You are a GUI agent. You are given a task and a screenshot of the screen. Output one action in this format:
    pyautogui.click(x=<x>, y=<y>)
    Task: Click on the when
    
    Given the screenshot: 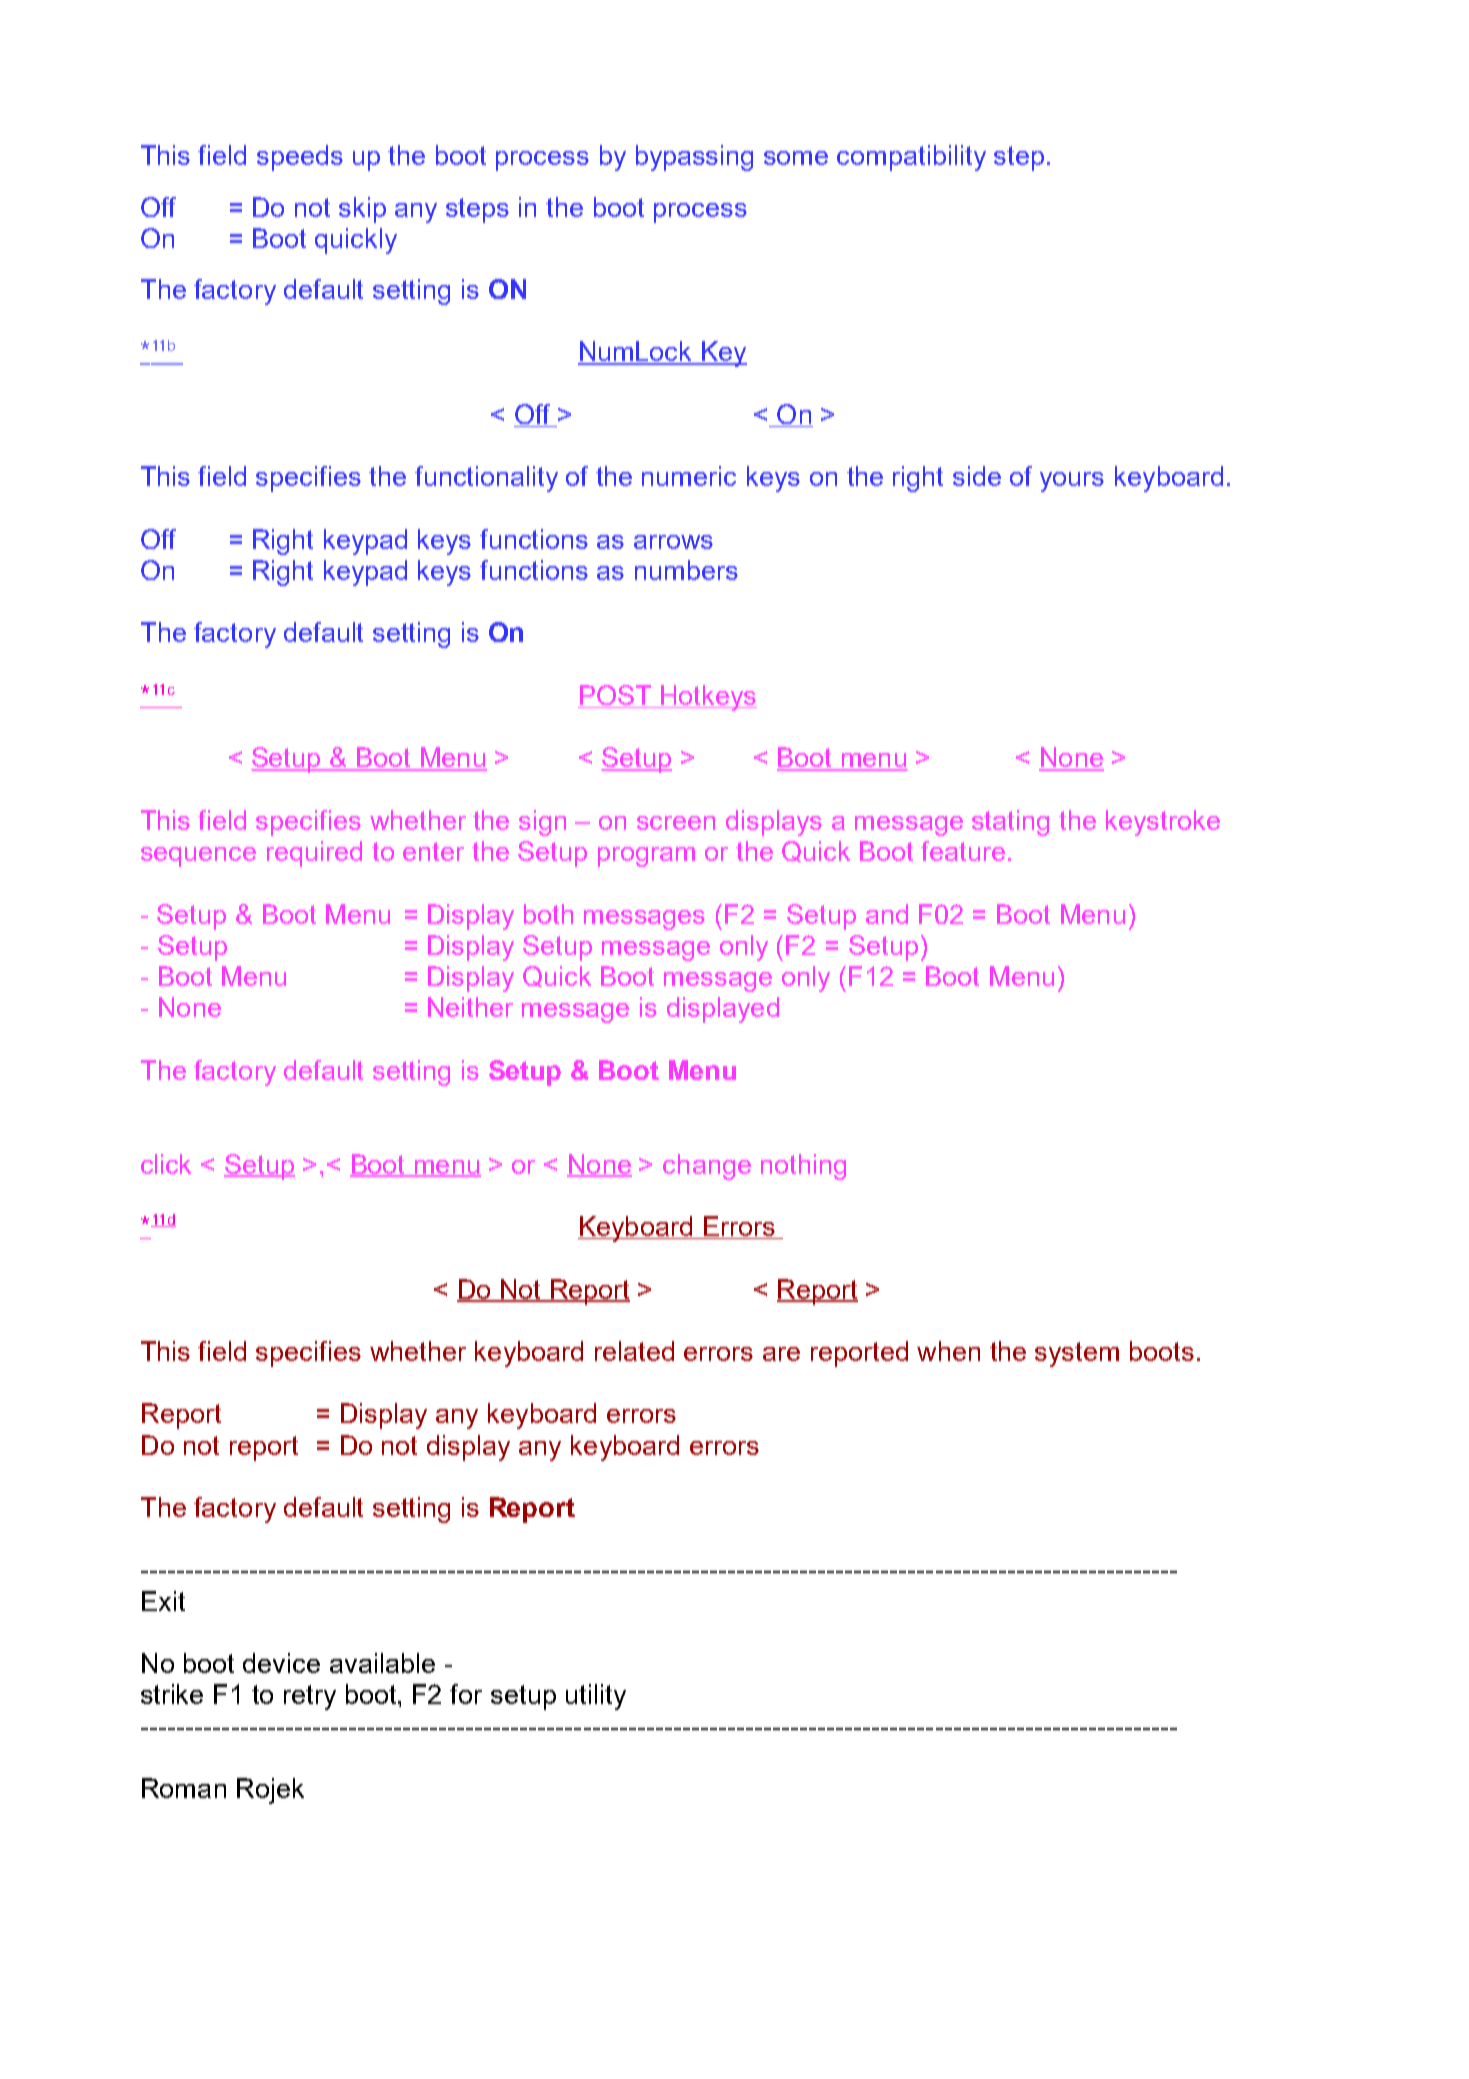 What is the action you would take?
    pyautogui.click(x=948, y=1351)
